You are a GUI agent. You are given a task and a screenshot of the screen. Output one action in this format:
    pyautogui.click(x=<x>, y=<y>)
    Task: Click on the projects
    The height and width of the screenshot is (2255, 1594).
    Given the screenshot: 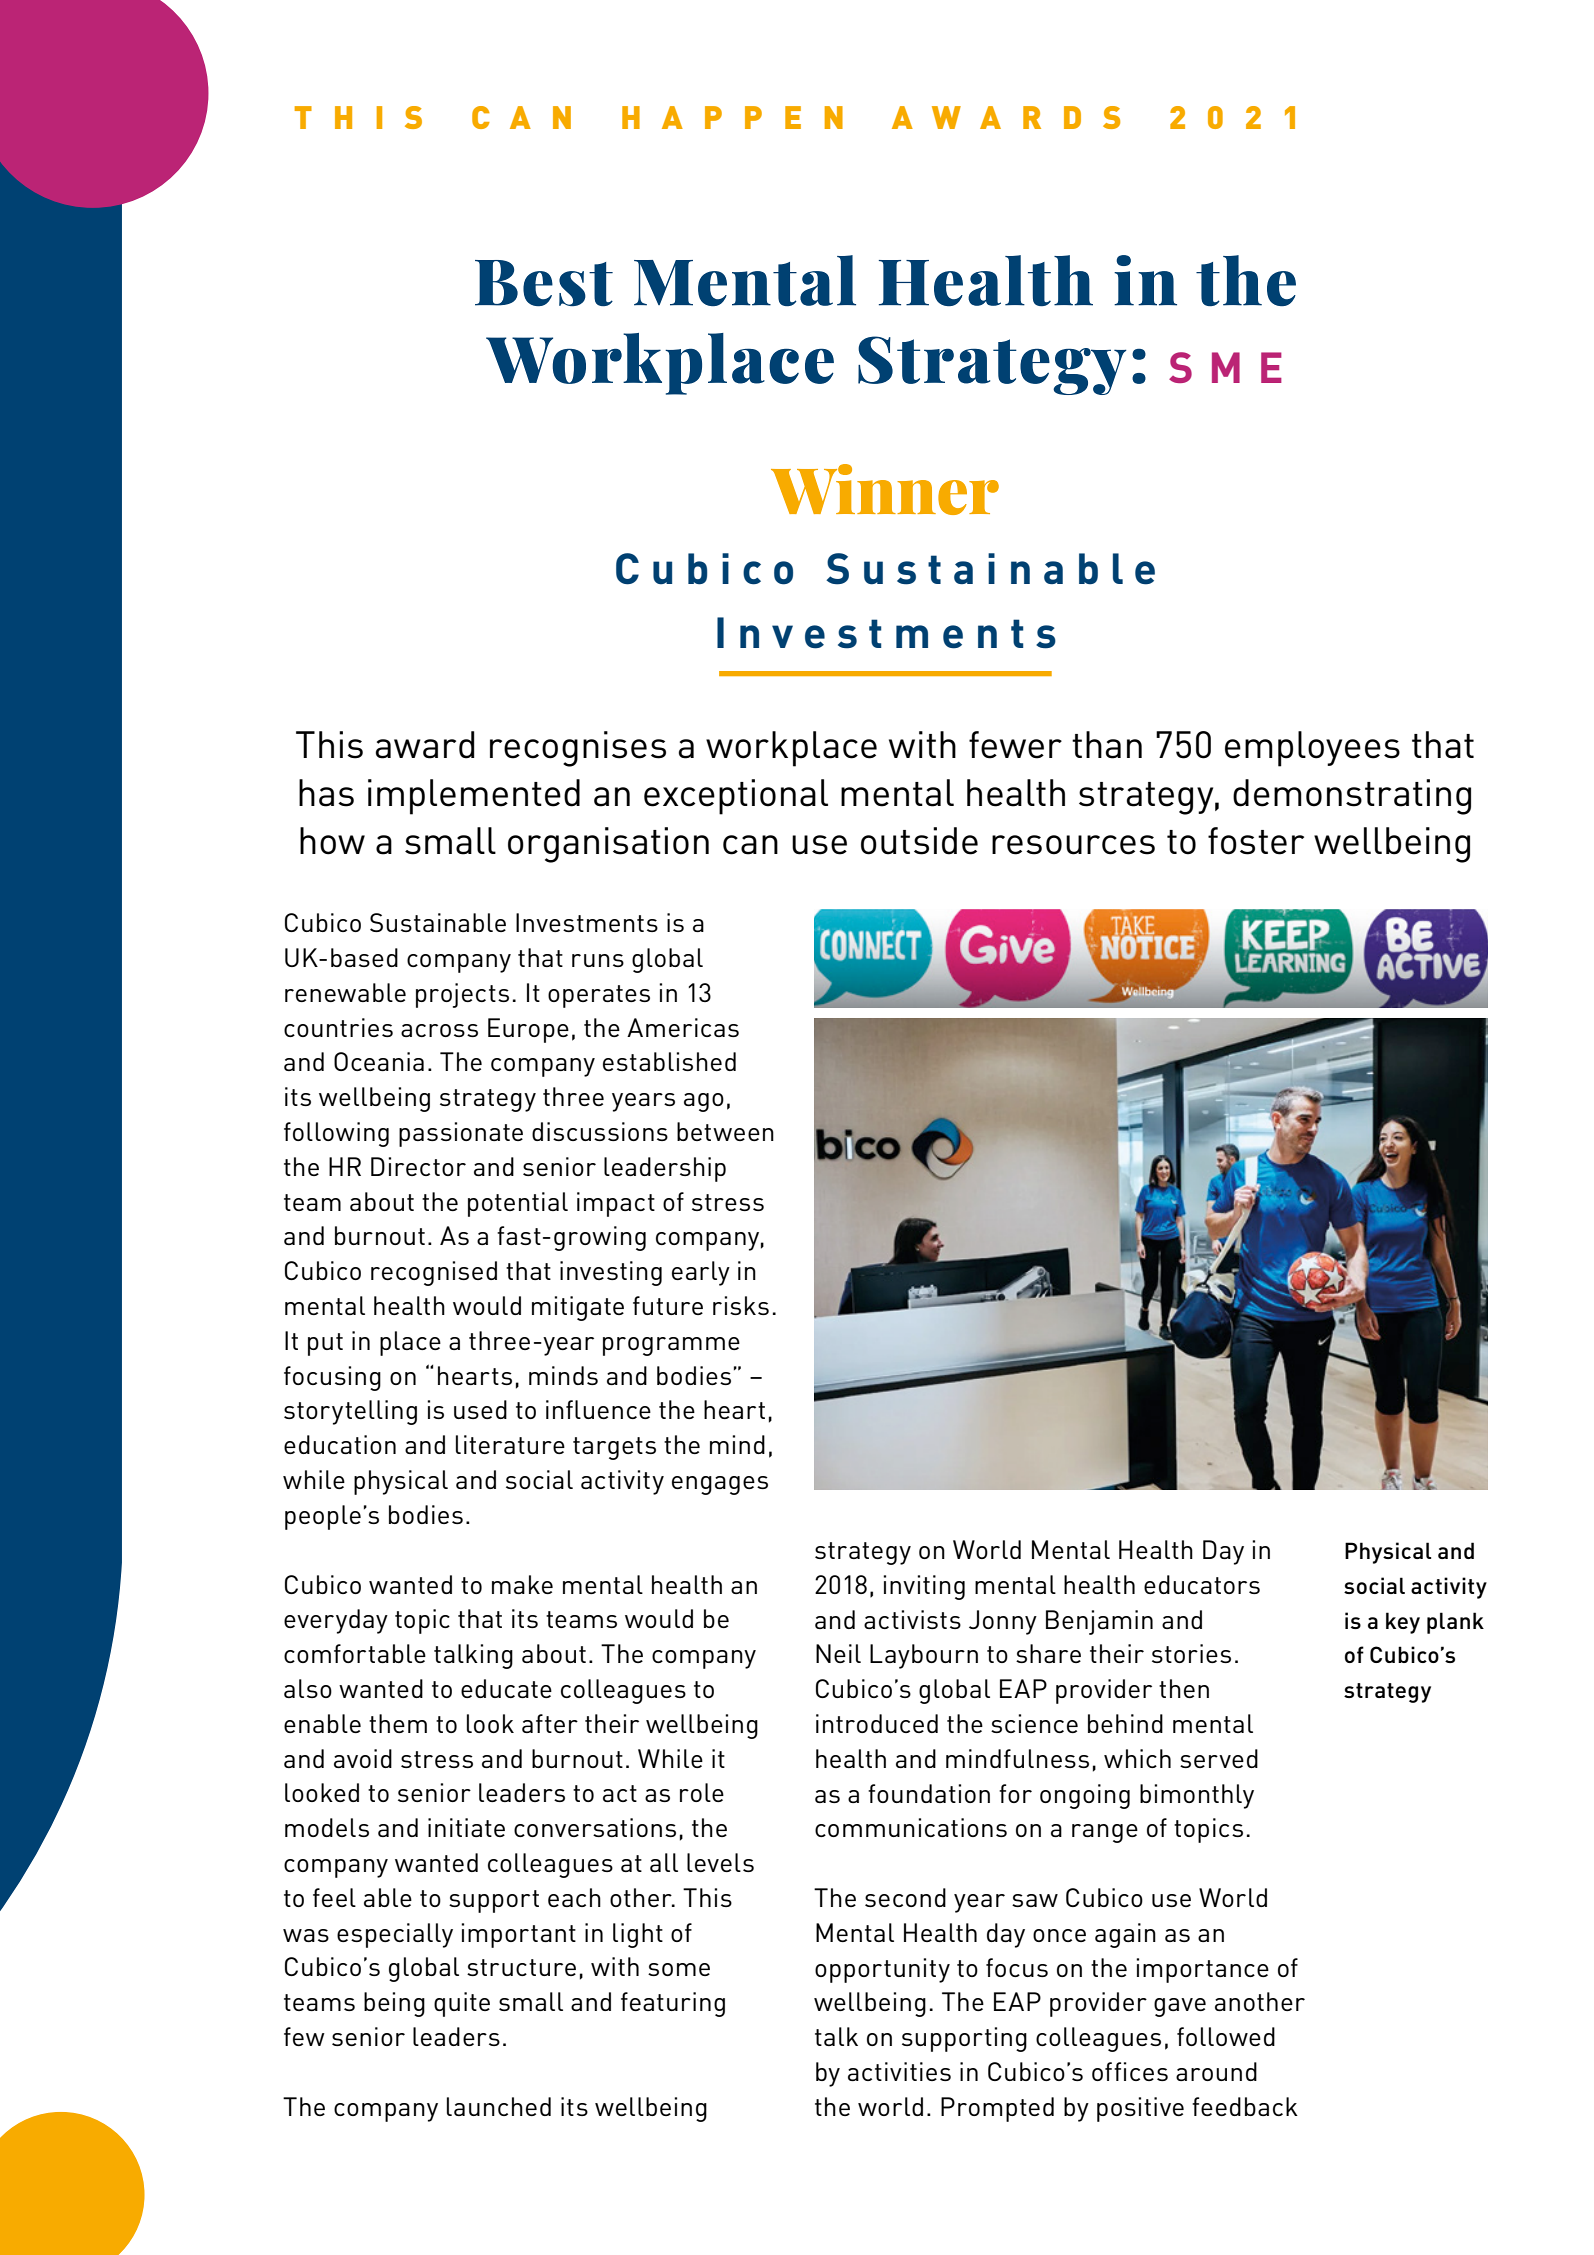 What is the action you would take?
    pyautogui.click(x=462, y=995)
